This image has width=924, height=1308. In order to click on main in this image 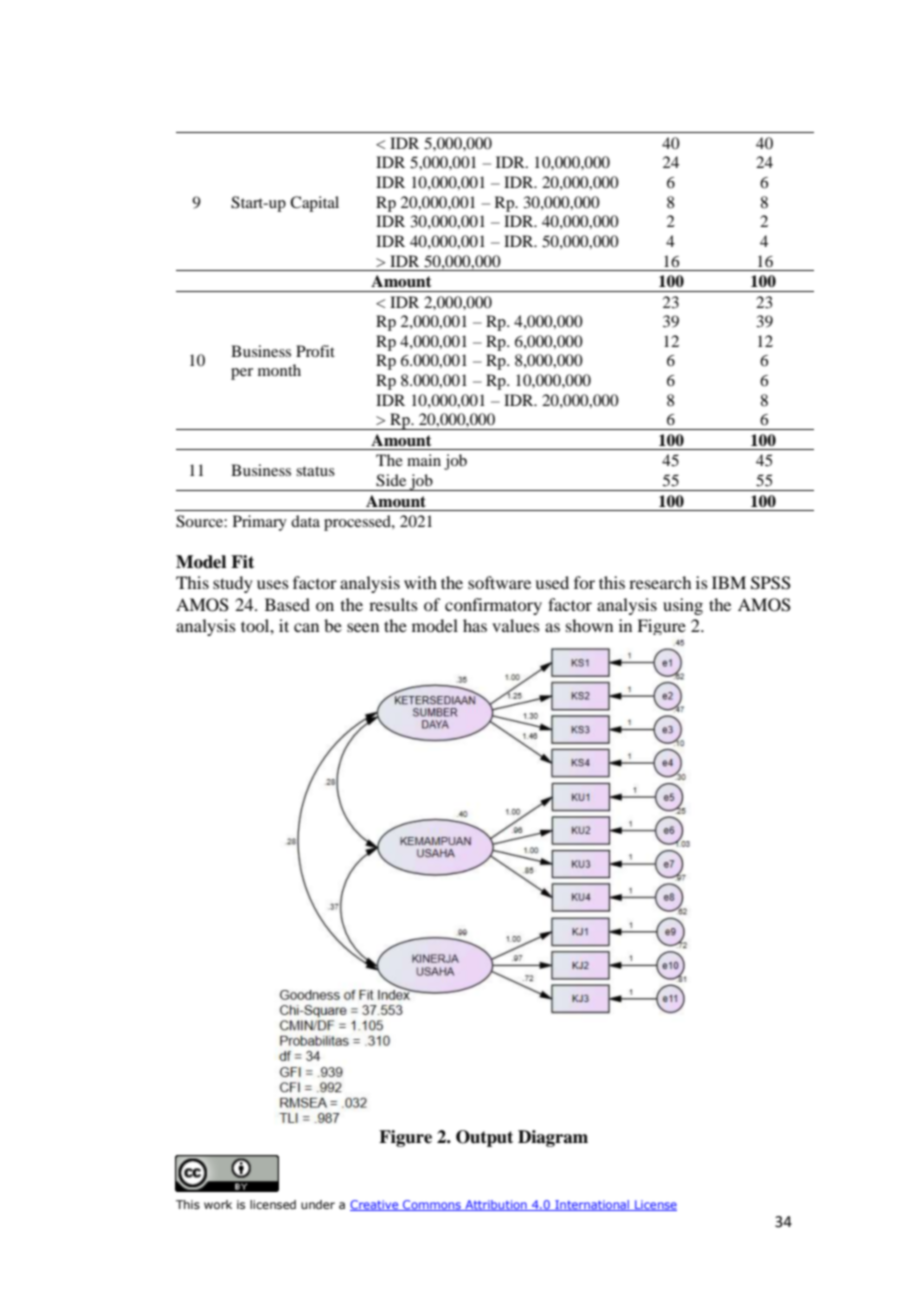, I will do `click(424, 460)`.
